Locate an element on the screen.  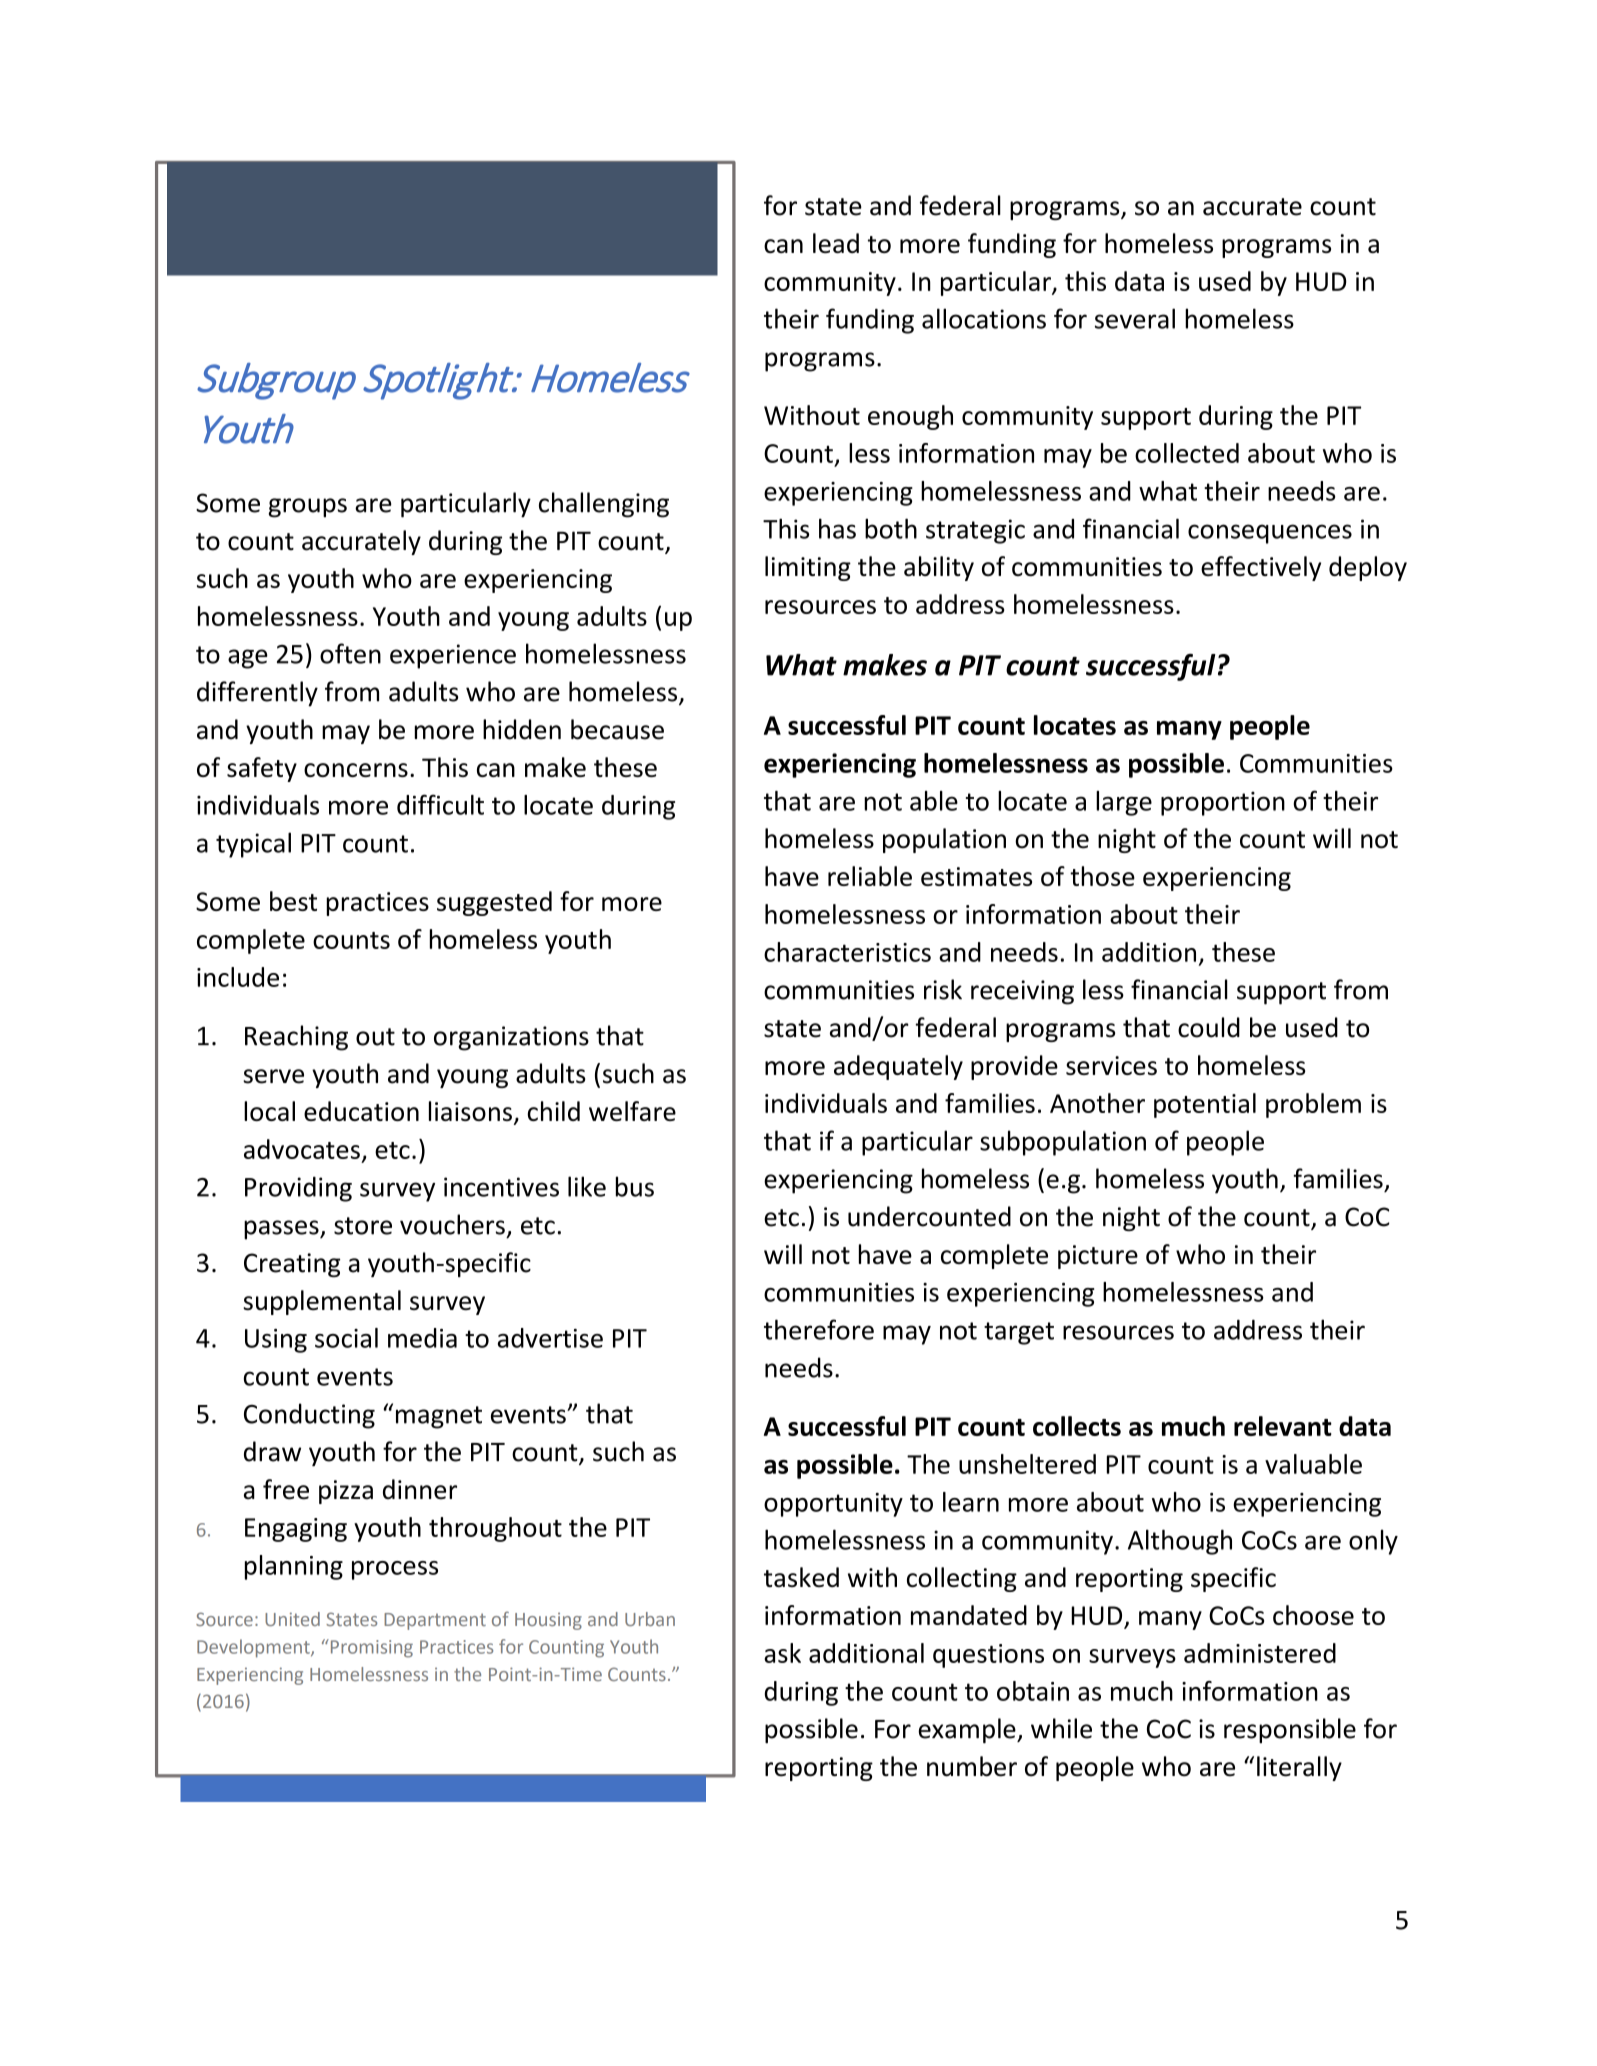
groups is located at coordinates (307, 508).
